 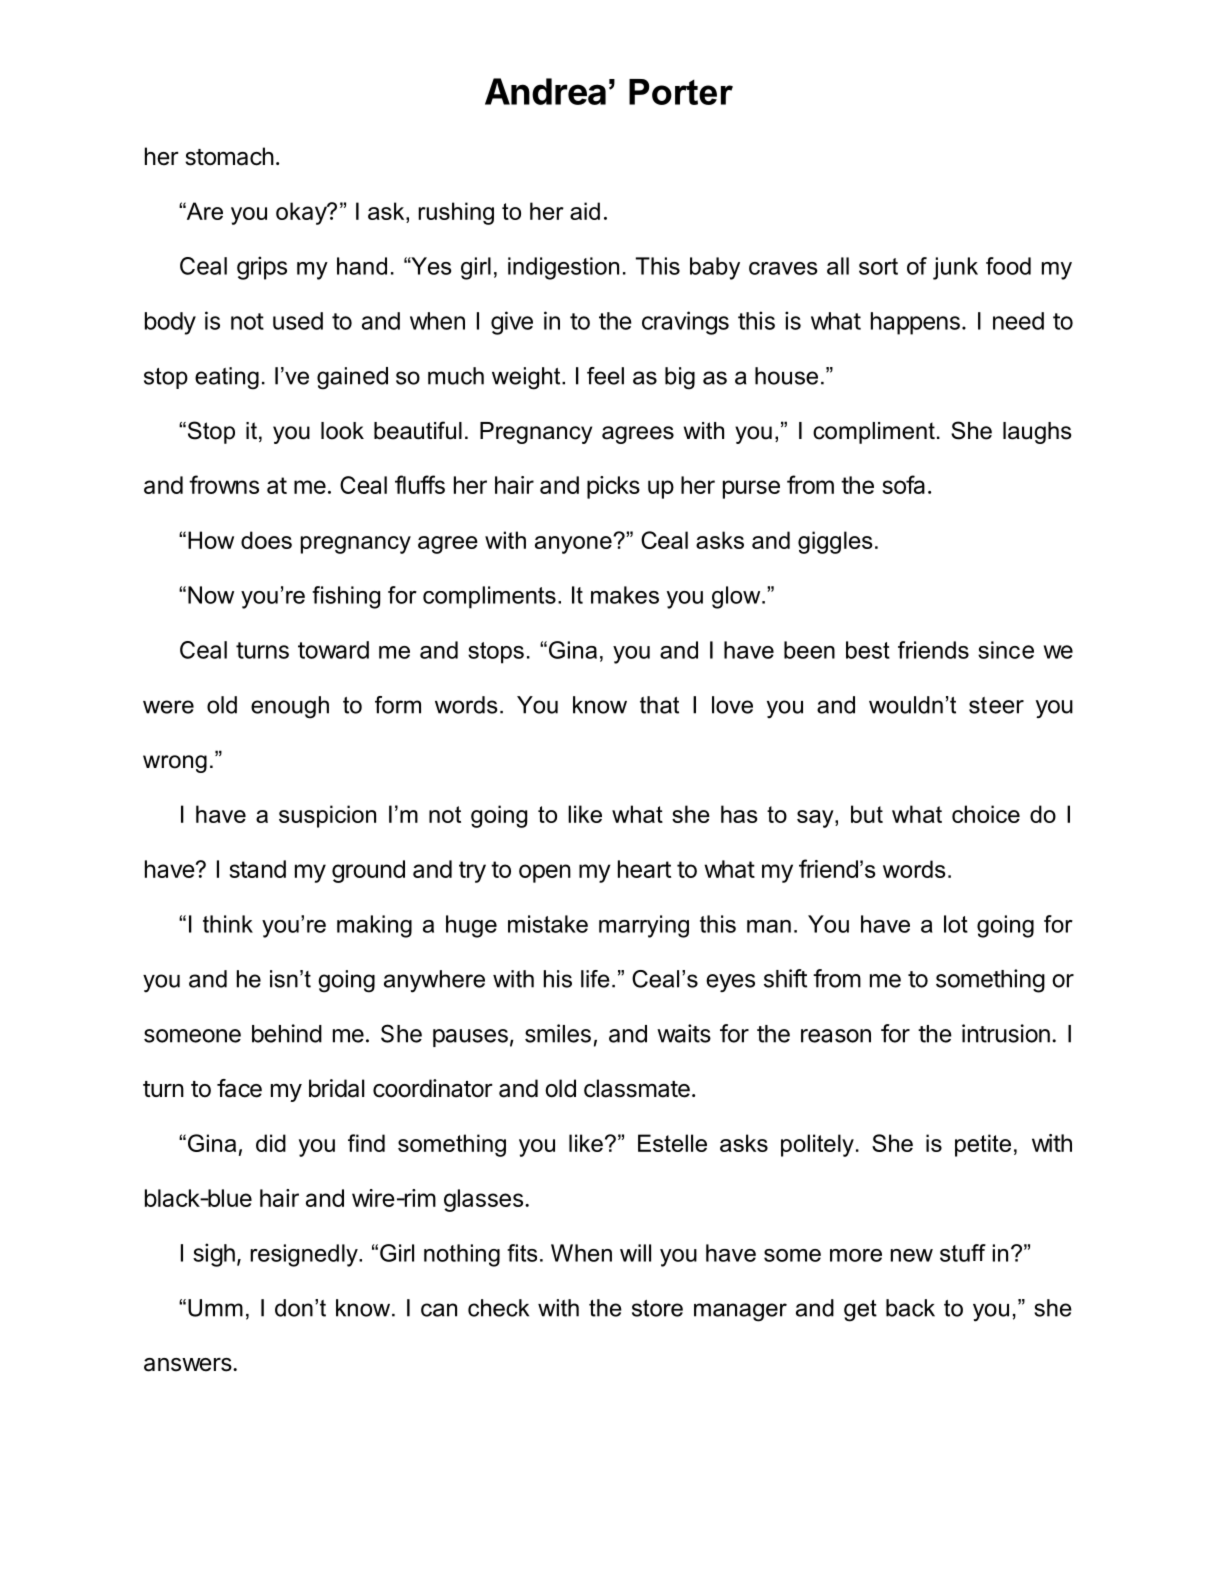 I want to click on junk, so click(x=955, y=268).
